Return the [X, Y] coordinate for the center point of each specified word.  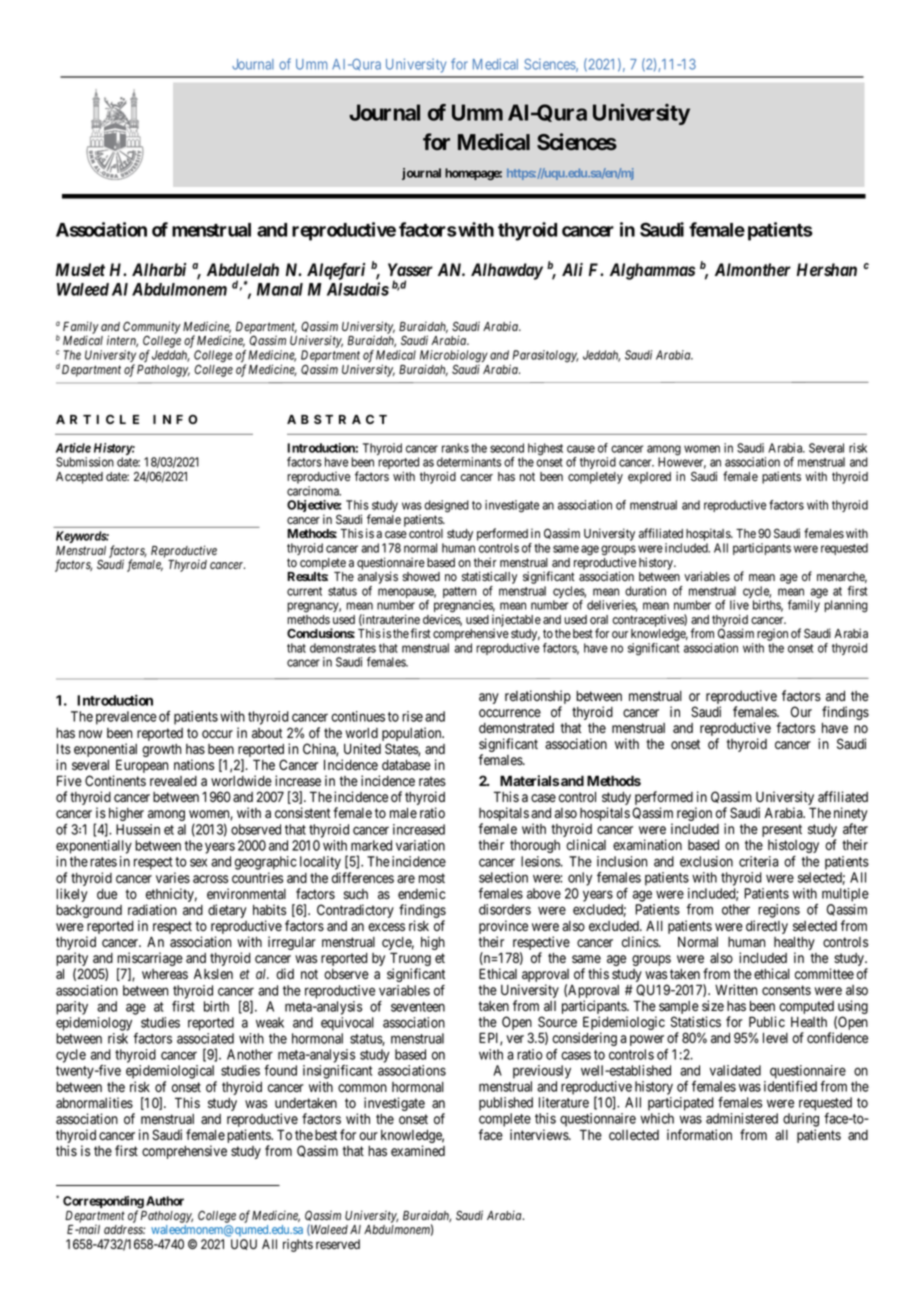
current [304, 591]
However [682, 463]
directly [767, 927]
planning [846, 606]
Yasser [410, 270]
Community [152, 328]
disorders [505, 909]
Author [165, 1201]
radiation [152, 910]
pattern [459, 592]
